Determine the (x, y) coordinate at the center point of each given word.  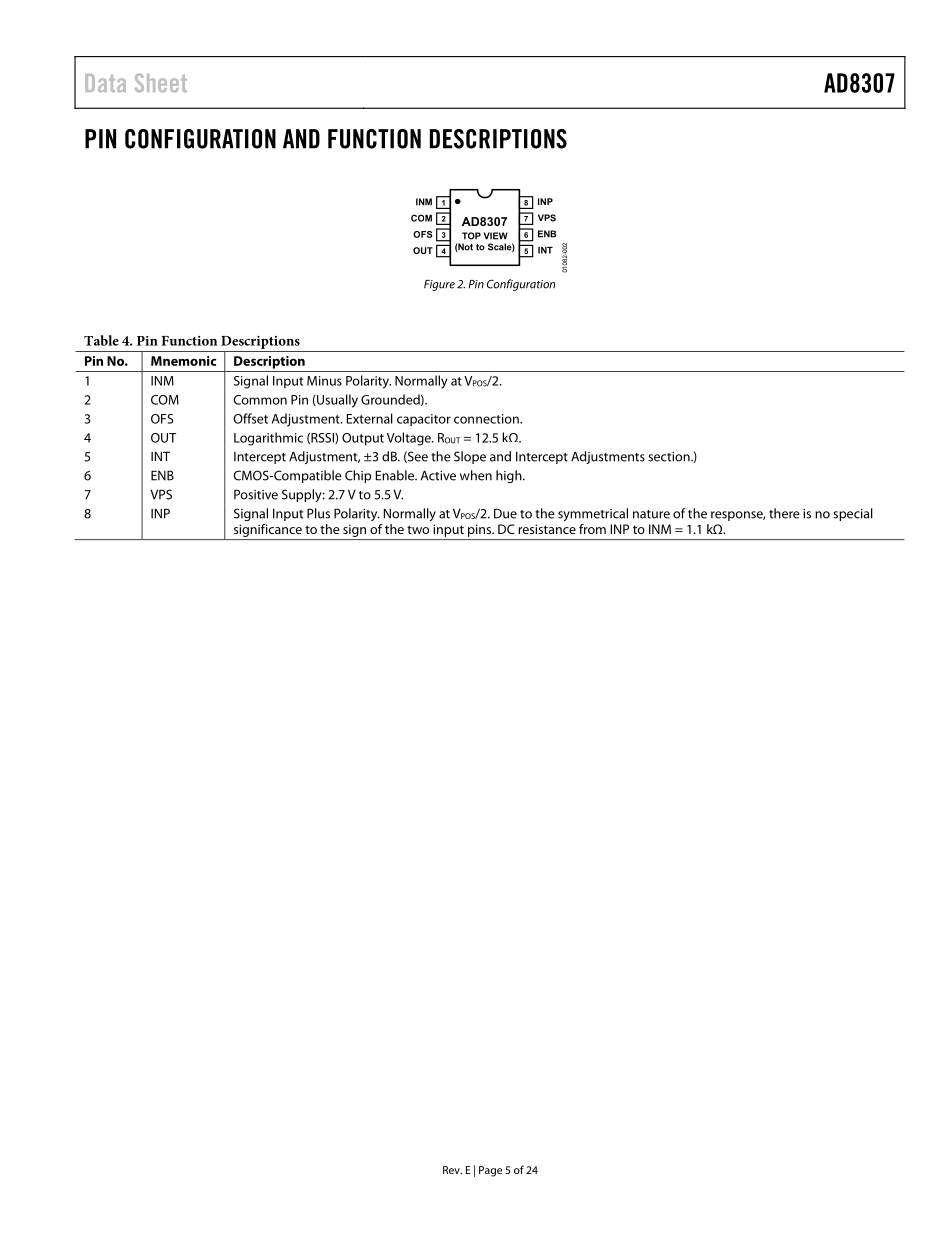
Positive (256, 494)
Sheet (161, 82)
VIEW (496, 236)
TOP (471, 236)
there (784, 513)
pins (481, 530)
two (418, 529)
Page (490, 1171)
